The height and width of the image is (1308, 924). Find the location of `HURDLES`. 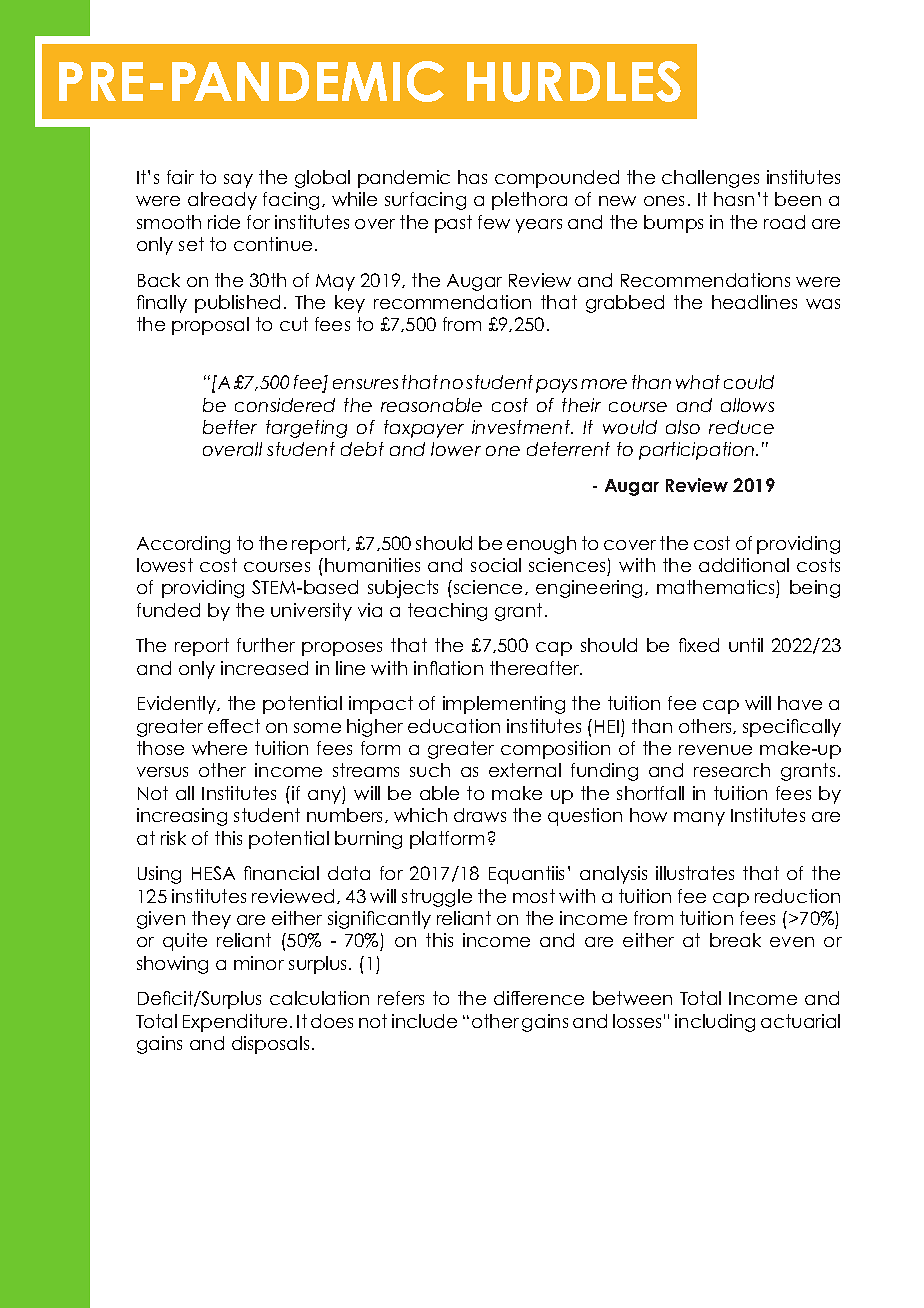

HURDLES is located at coordinates (574, 81).
